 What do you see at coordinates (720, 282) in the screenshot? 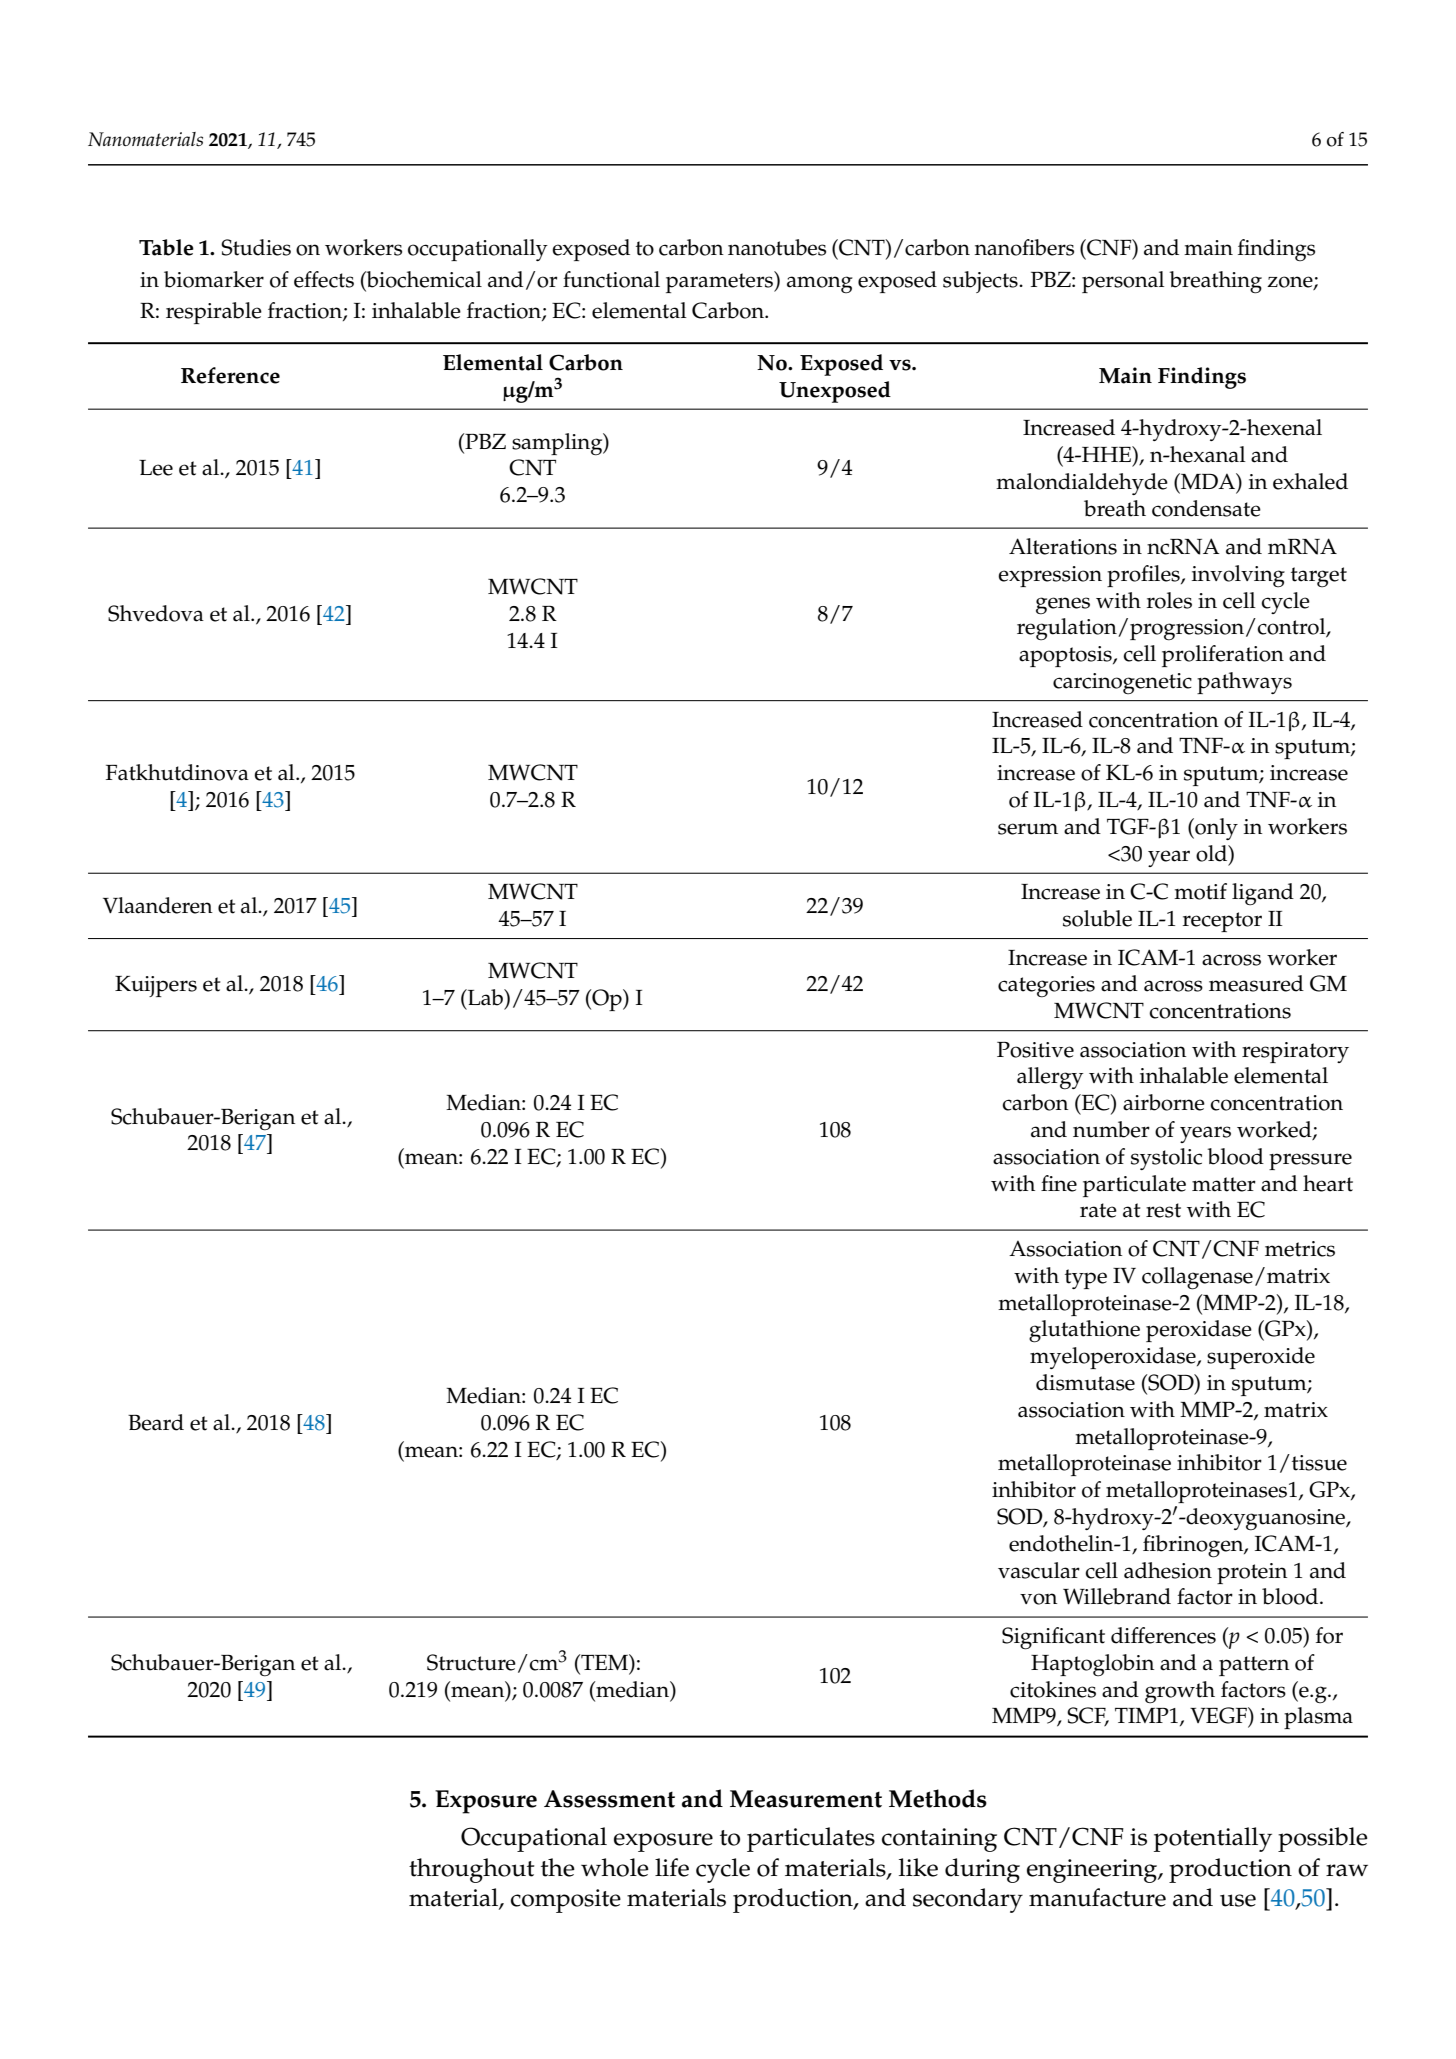
I see `parameters` at bounding box center [720, 282].
